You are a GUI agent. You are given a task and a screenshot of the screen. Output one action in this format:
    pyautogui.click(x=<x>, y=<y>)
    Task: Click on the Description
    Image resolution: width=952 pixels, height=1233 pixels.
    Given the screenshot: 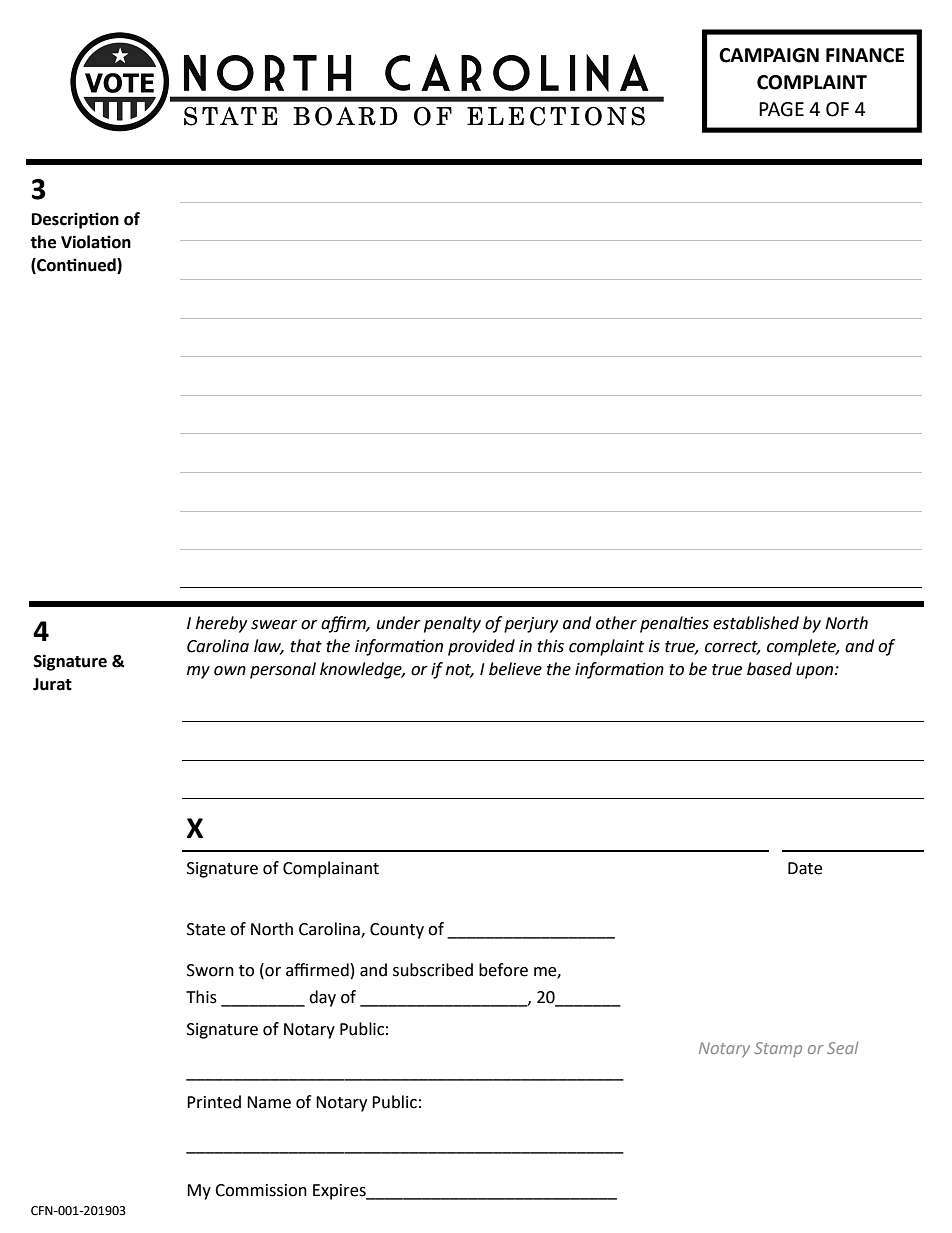 What is the action you would take?
    pyautogui.click(x=75, y=220)
